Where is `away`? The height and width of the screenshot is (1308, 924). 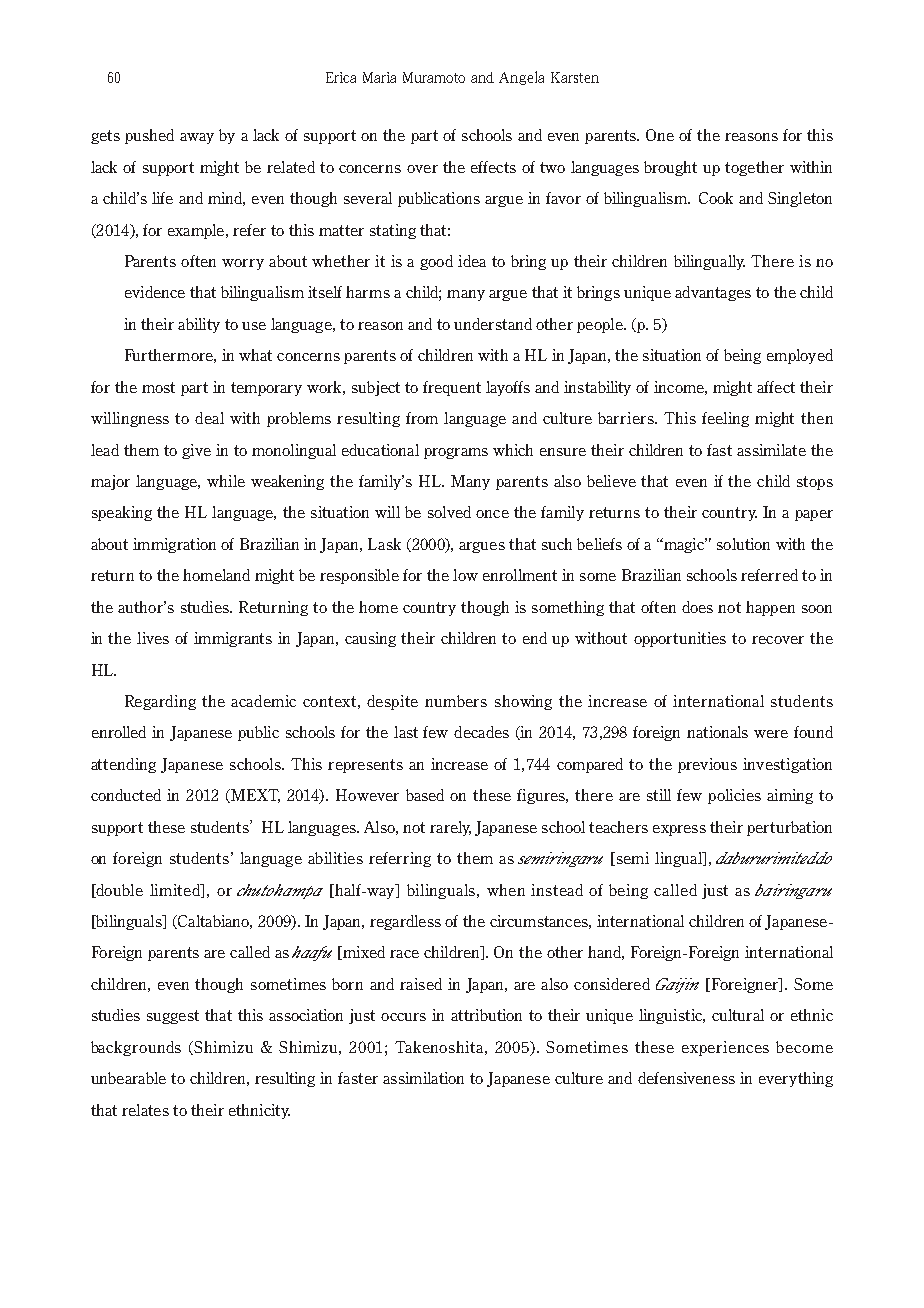 away is located at coordinates (197, 138).
